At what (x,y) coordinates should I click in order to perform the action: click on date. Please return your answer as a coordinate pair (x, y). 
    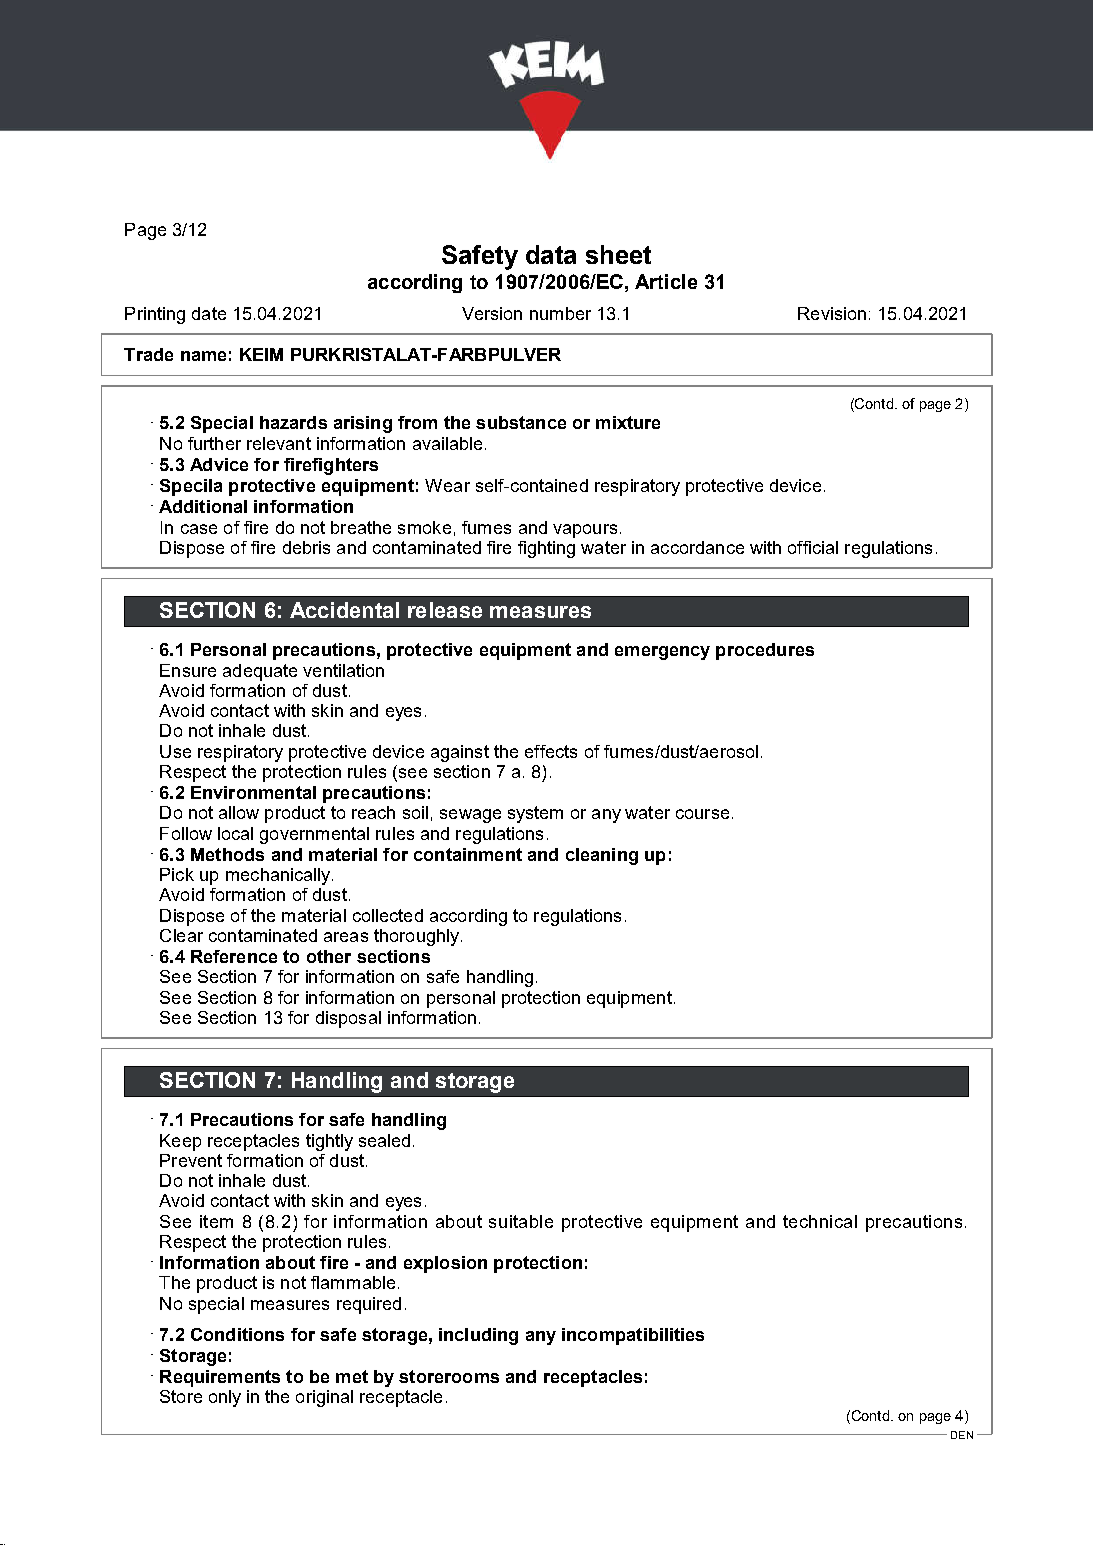
    Looking at the image, I should click on (209, 313).
